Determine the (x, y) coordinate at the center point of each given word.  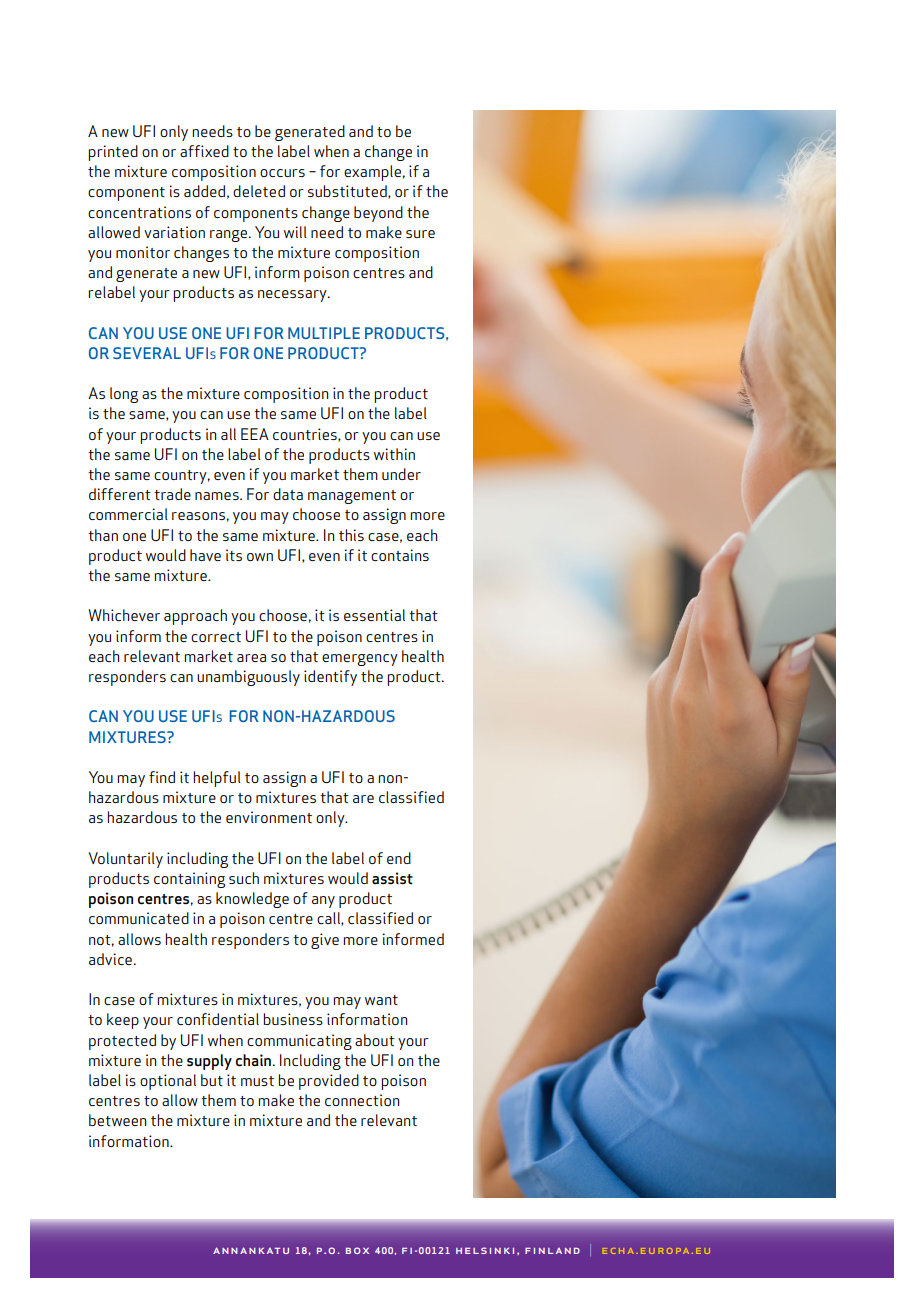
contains (400, 555)
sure (420, 234)
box (357, 1250)
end (399, 858)
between (117, 1120)
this (351, 535)
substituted (348, 192)
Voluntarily (126, 860)
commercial (128, 514)
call (329, 919)
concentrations (139, 212)
